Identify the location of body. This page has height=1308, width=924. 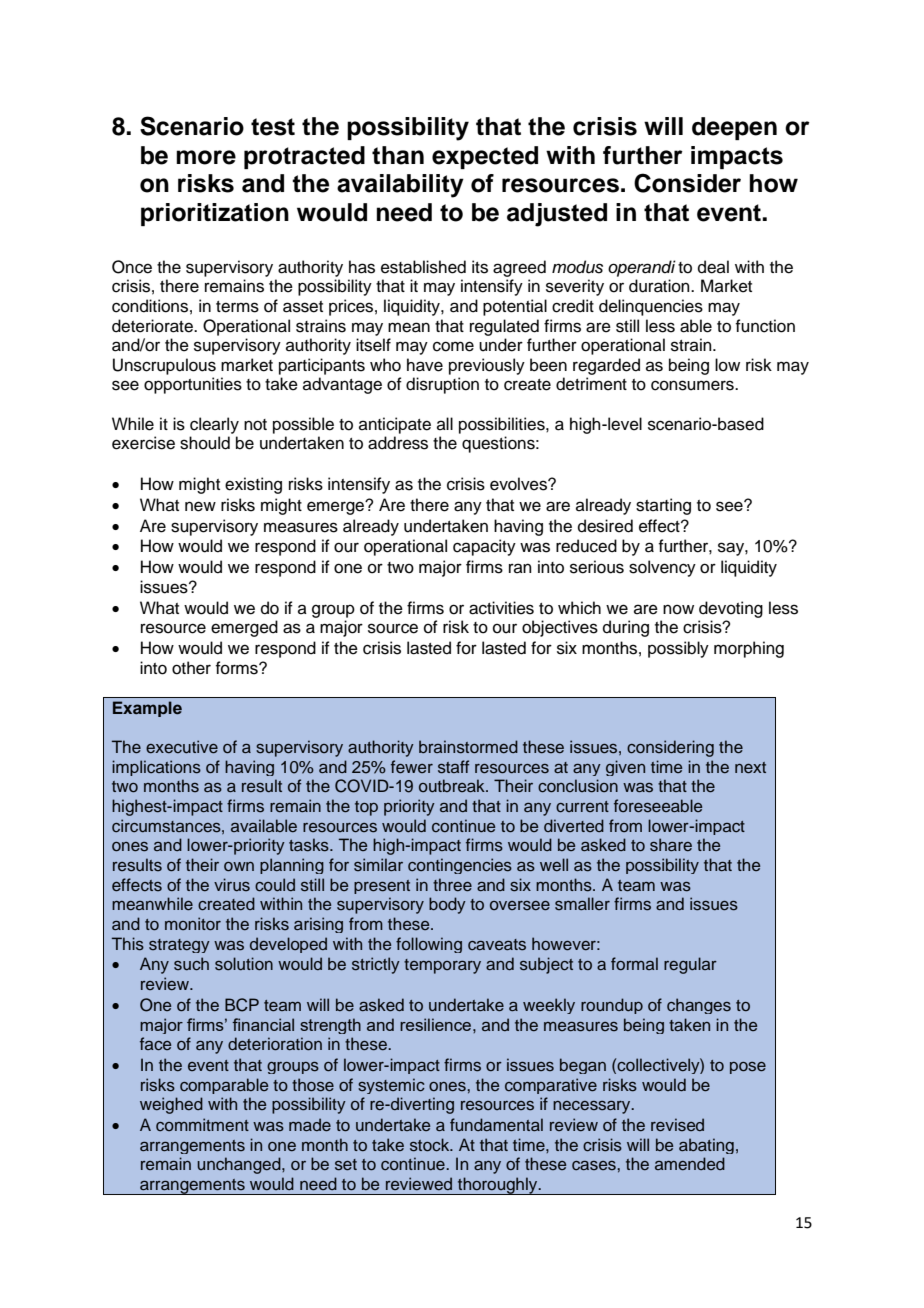
(447, 905).
